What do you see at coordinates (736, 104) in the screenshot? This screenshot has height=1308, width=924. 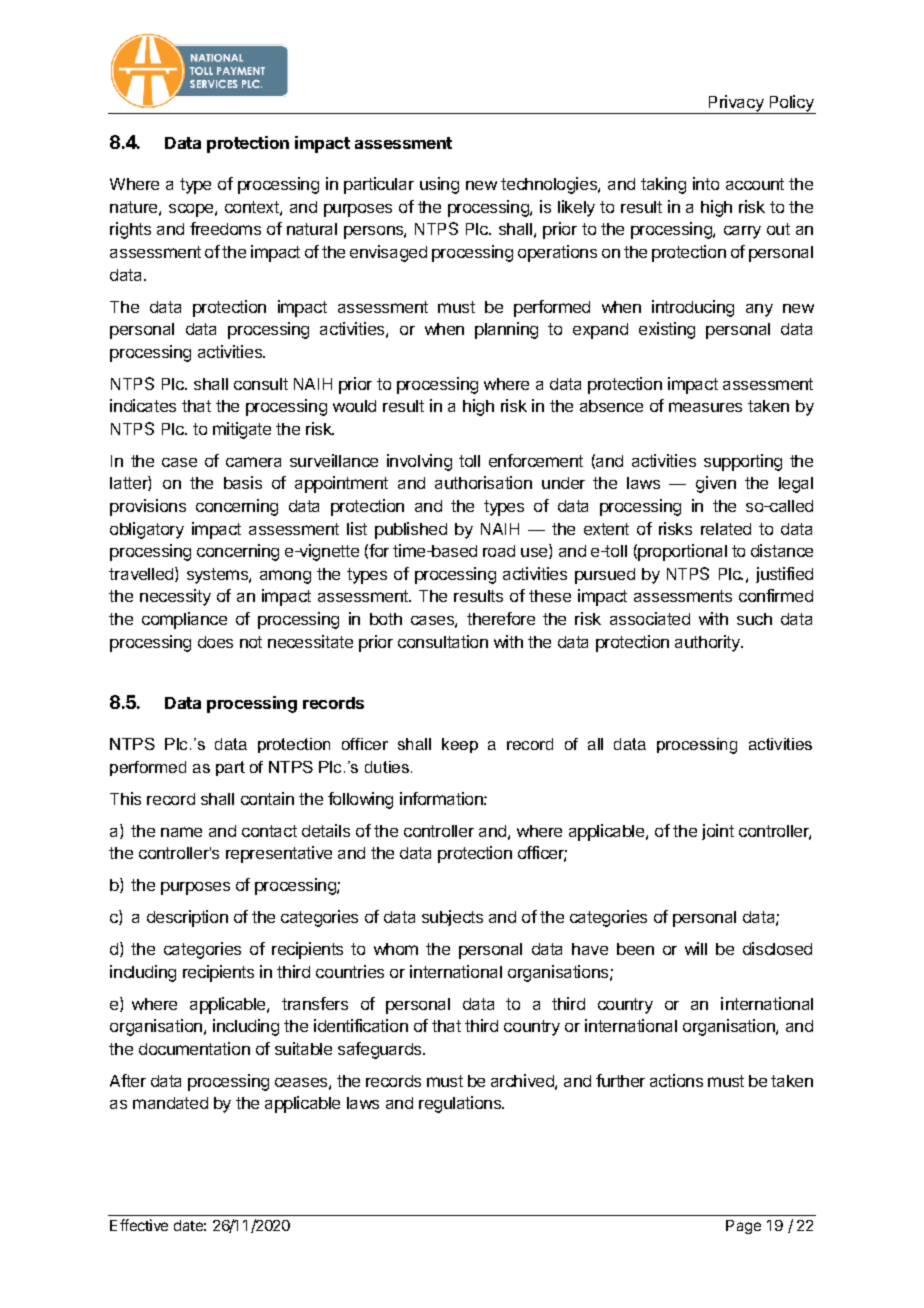 I see `Privacy` at bounding box center [736, 104].
